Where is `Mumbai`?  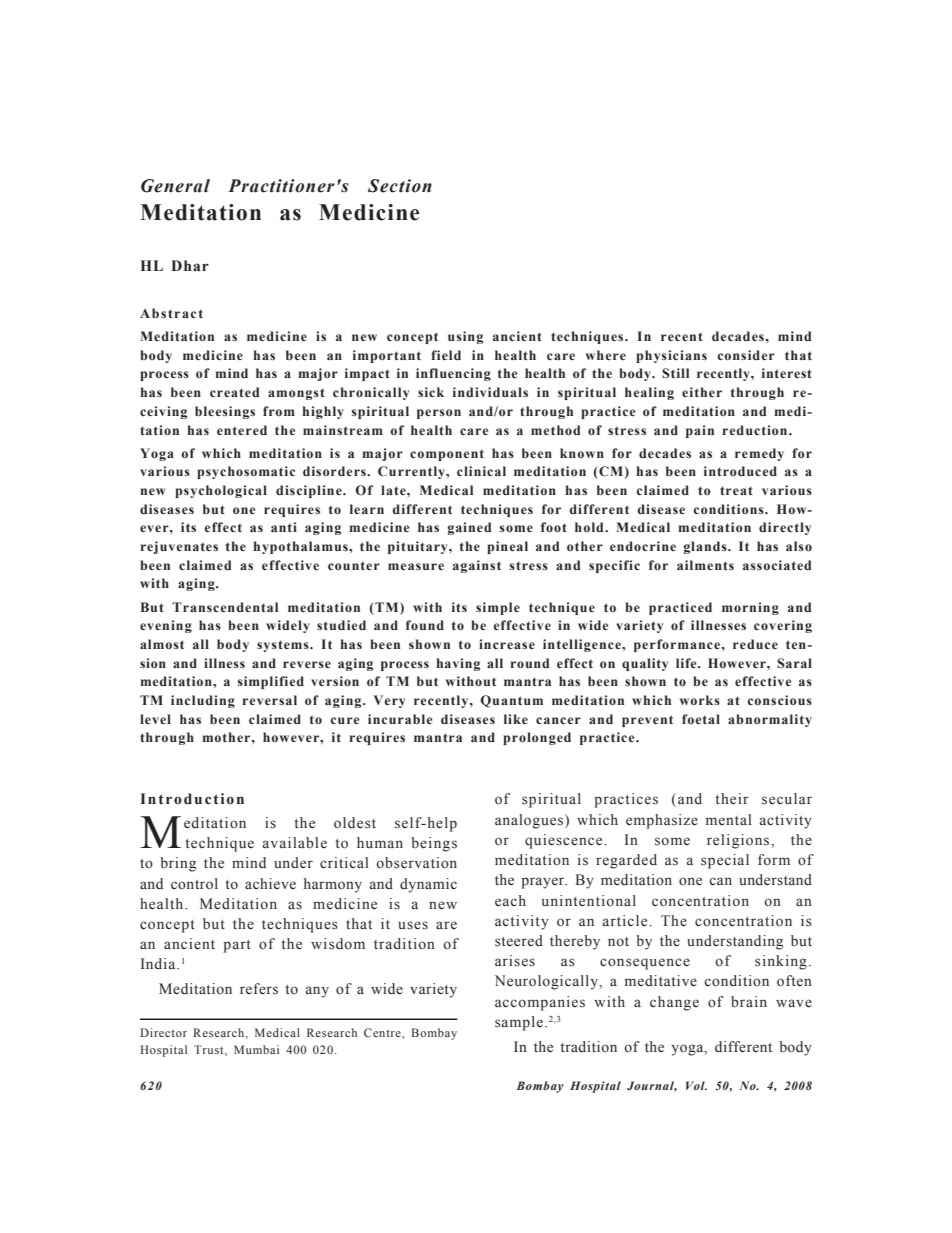
Mumbai is located at coordinates (256, 1049).
